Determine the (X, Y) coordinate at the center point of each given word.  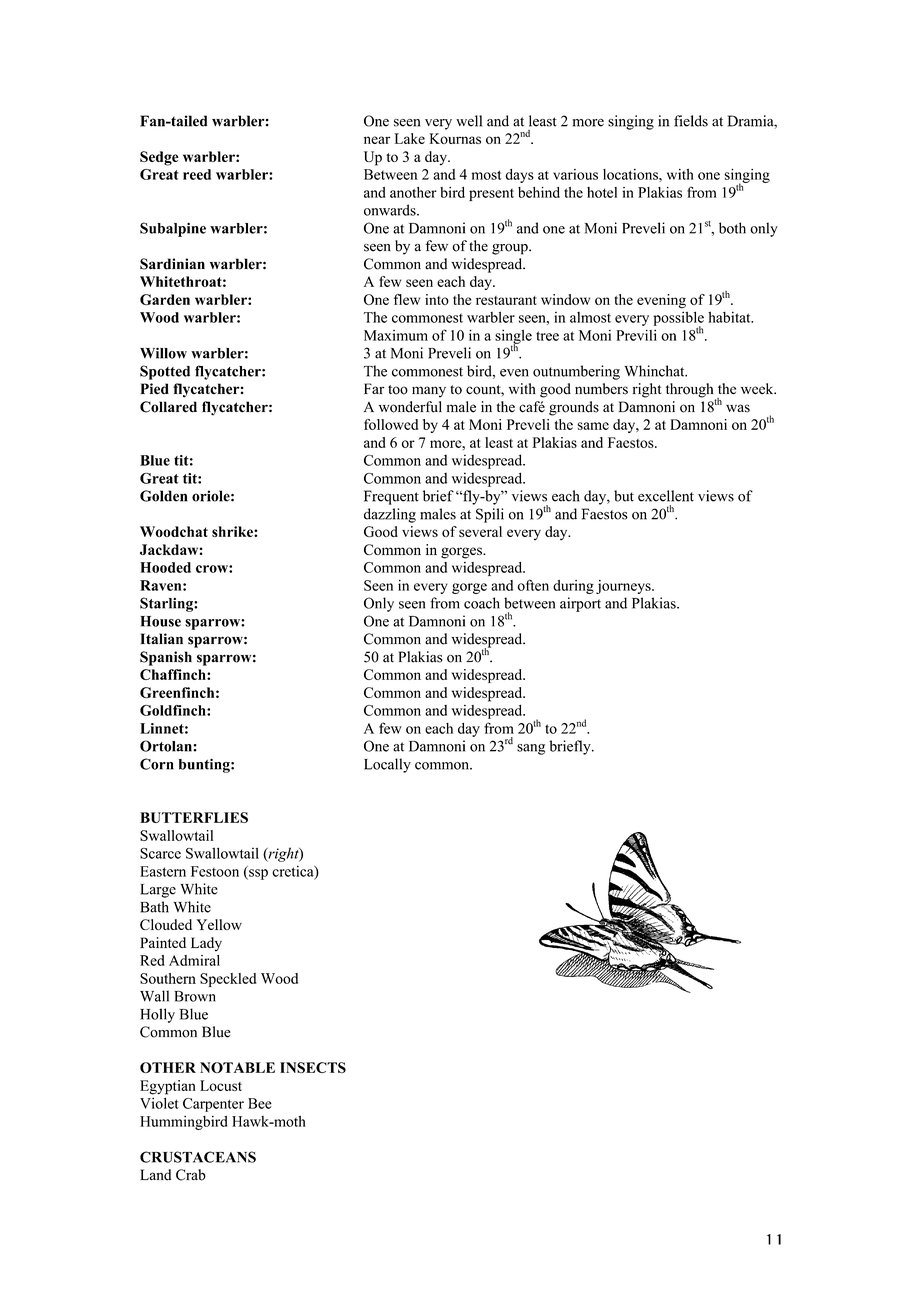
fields (691, 121)
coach (482, 603)
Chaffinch (174, 674)
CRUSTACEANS (198, 1157)
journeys (624, 587)
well (469, 121)
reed (197, 174)
